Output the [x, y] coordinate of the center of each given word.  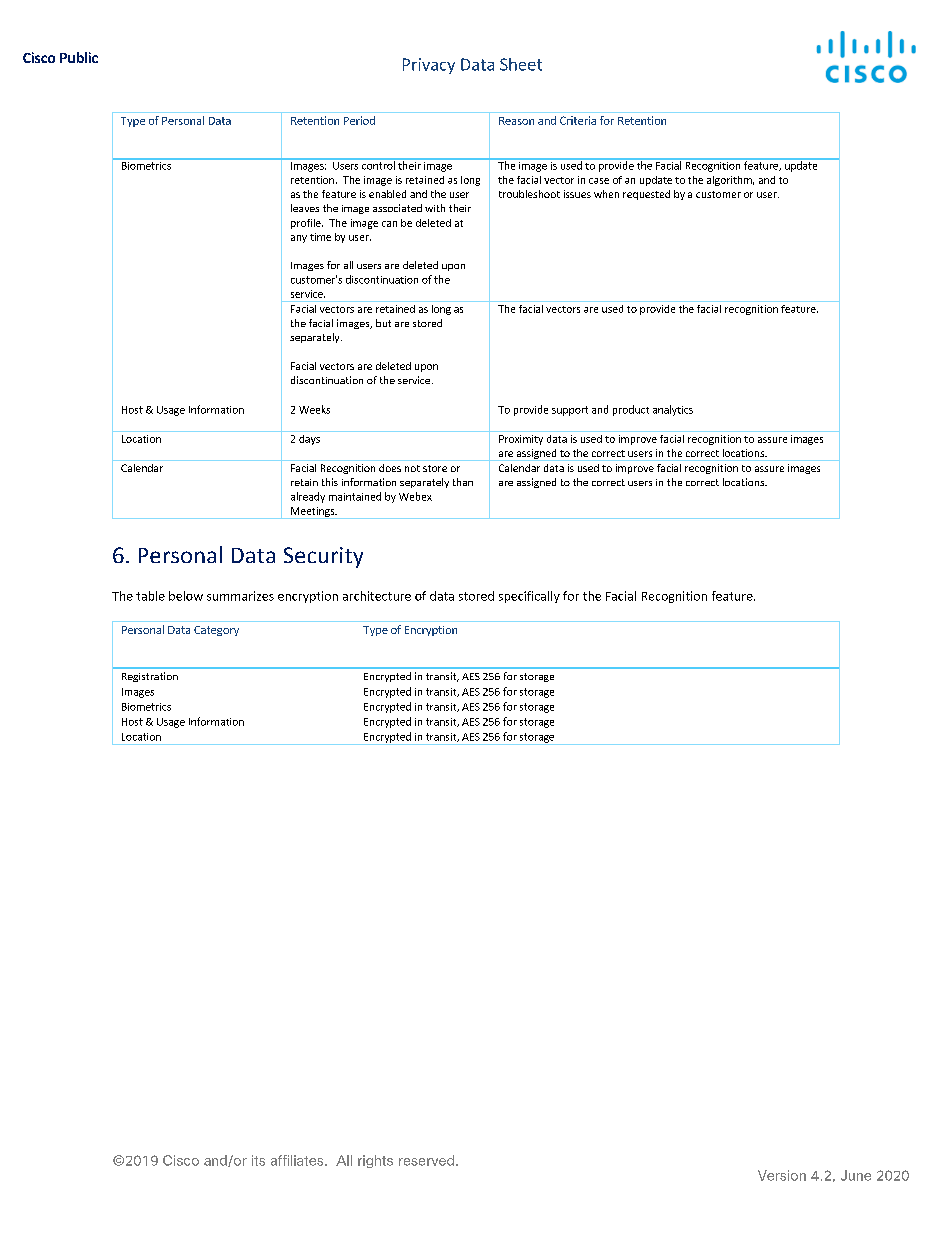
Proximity [521, 440]
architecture [377, 596]
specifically [529, 597]
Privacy [429, 66]
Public [79, 57]
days [309, 440]
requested [646, 195]
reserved [426, 1160]
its [258, 1160]
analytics [673, 410]
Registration [150, 677]
